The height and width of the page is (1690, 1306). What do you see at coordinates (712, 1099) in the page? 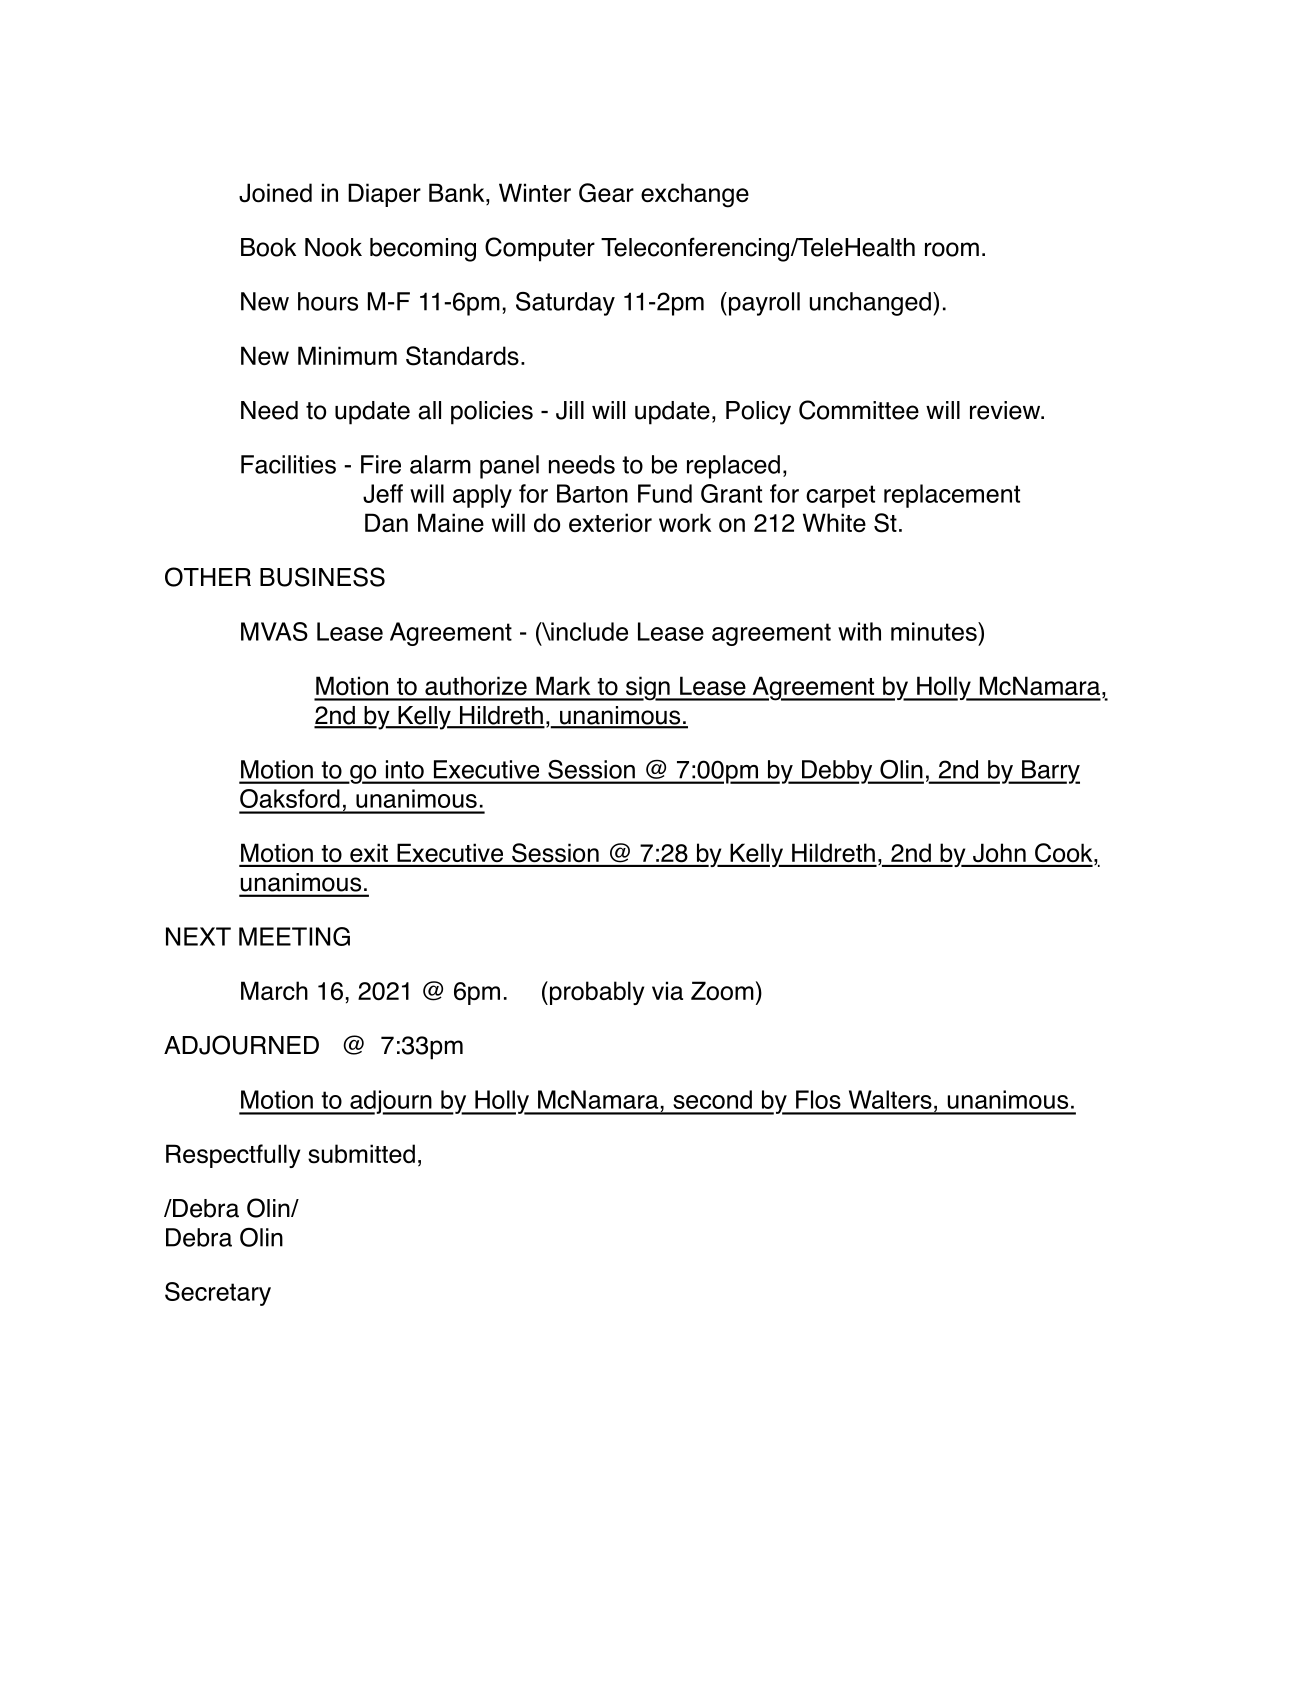
I see `second` at bounding box center [712, 1099].
